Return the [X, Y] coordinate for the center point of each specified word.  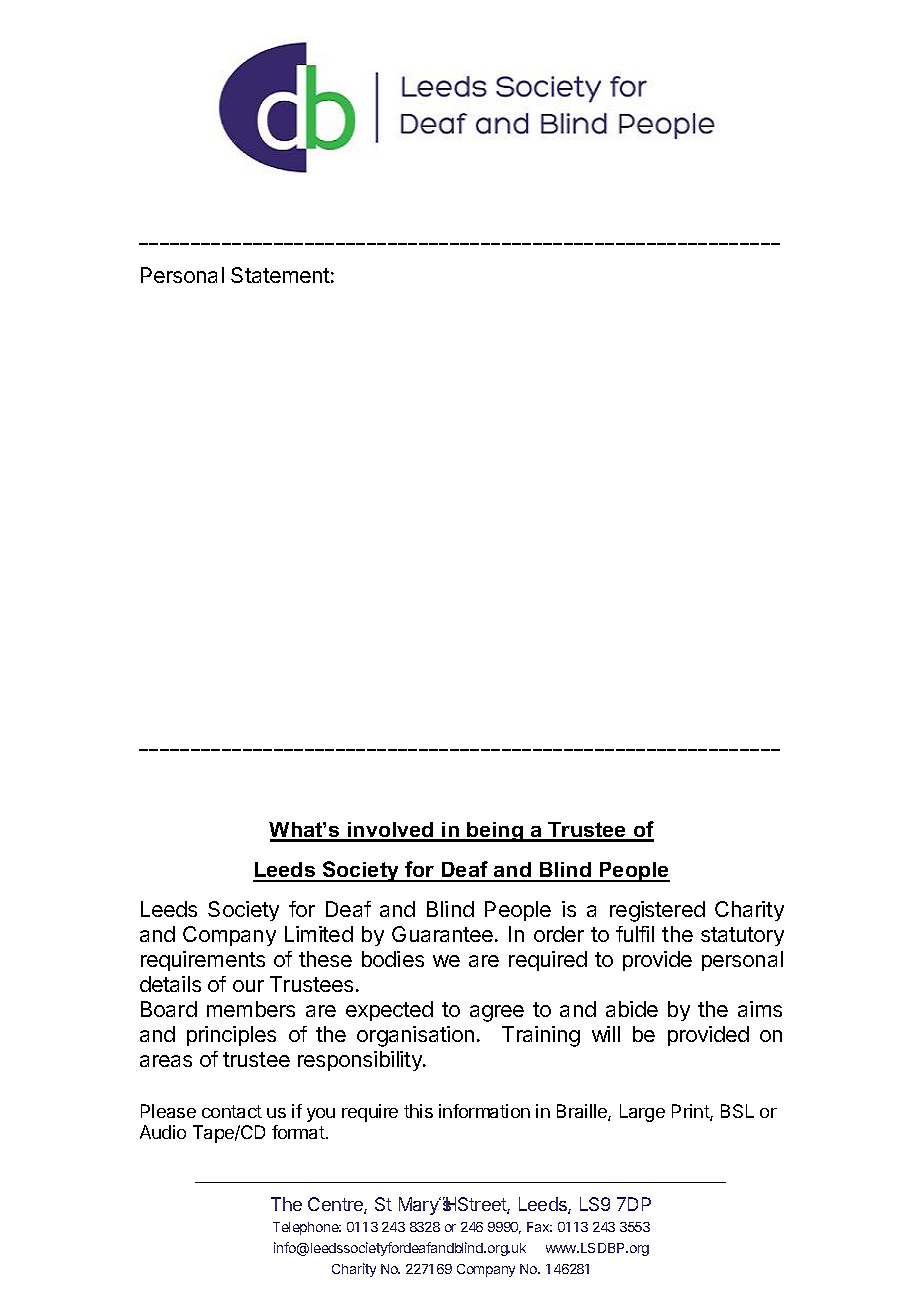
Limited [319, 934]
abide [632, 1009]
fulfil [635, 934]
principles [231, 1036]
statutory [742, 936]
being [495, 832]
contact [232, 1111]
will [606, 1034]
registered [657, 911]
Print [691, 1112]
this [418, 1111]
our [248, 986]
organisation [415, 1036]
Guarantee [442, 934]
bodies [393, 959]
